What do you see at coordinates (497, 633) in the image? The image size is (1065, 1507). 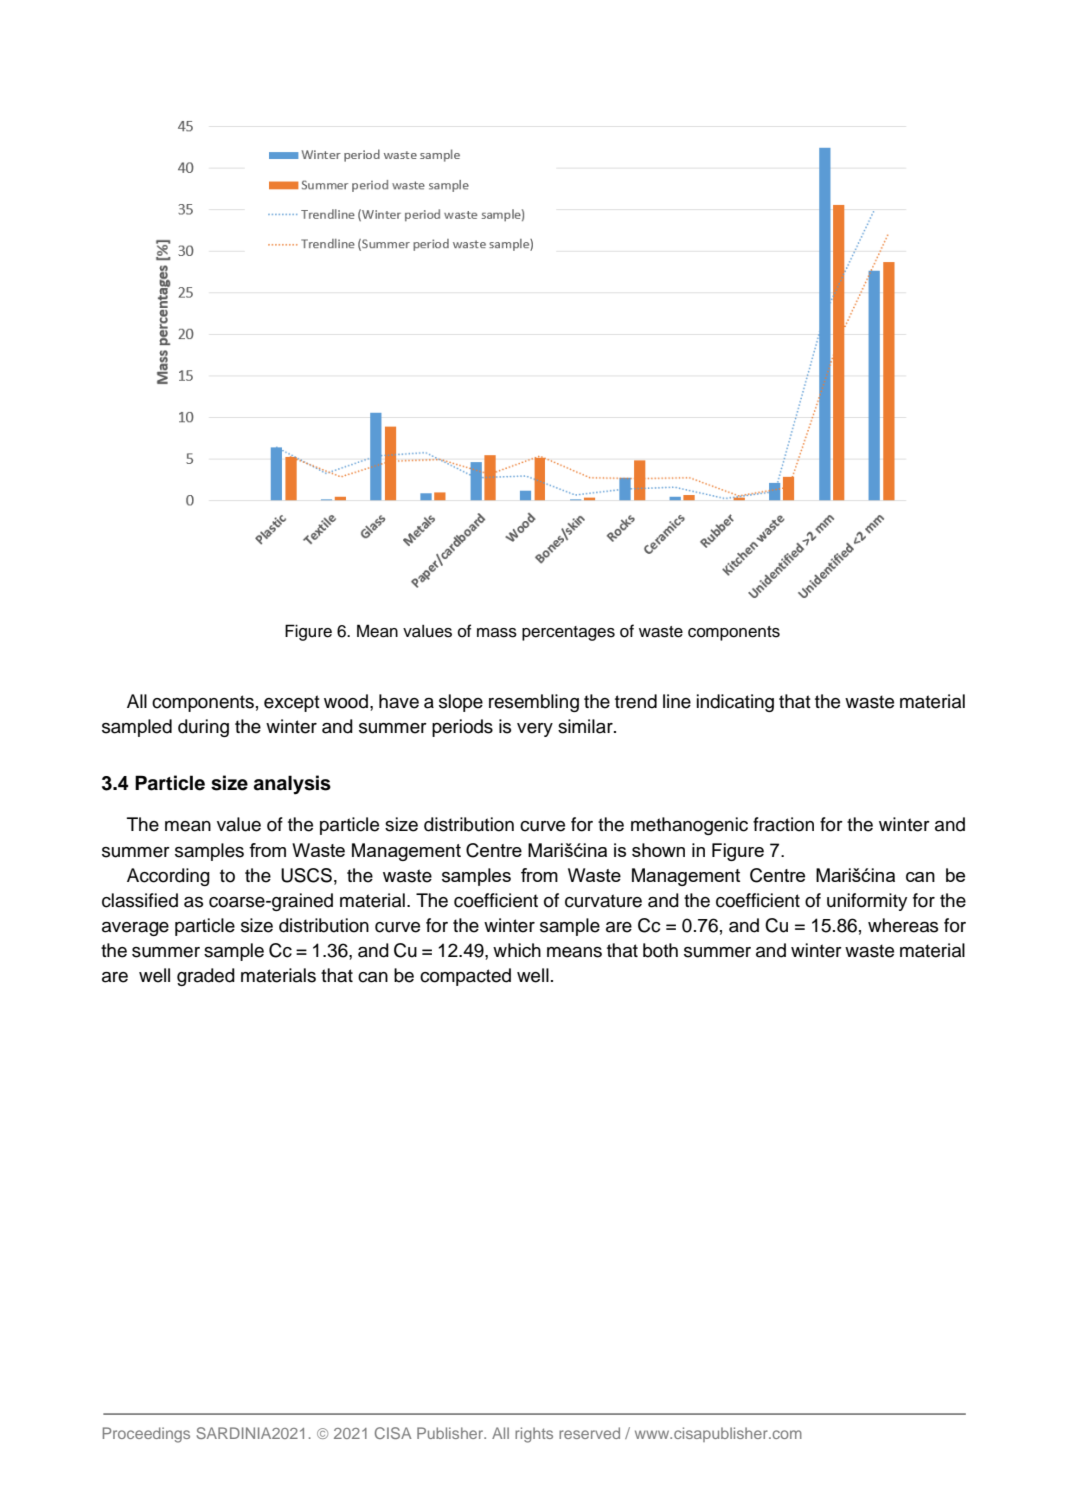 I see `mass` at bounding box center [497, 633].
